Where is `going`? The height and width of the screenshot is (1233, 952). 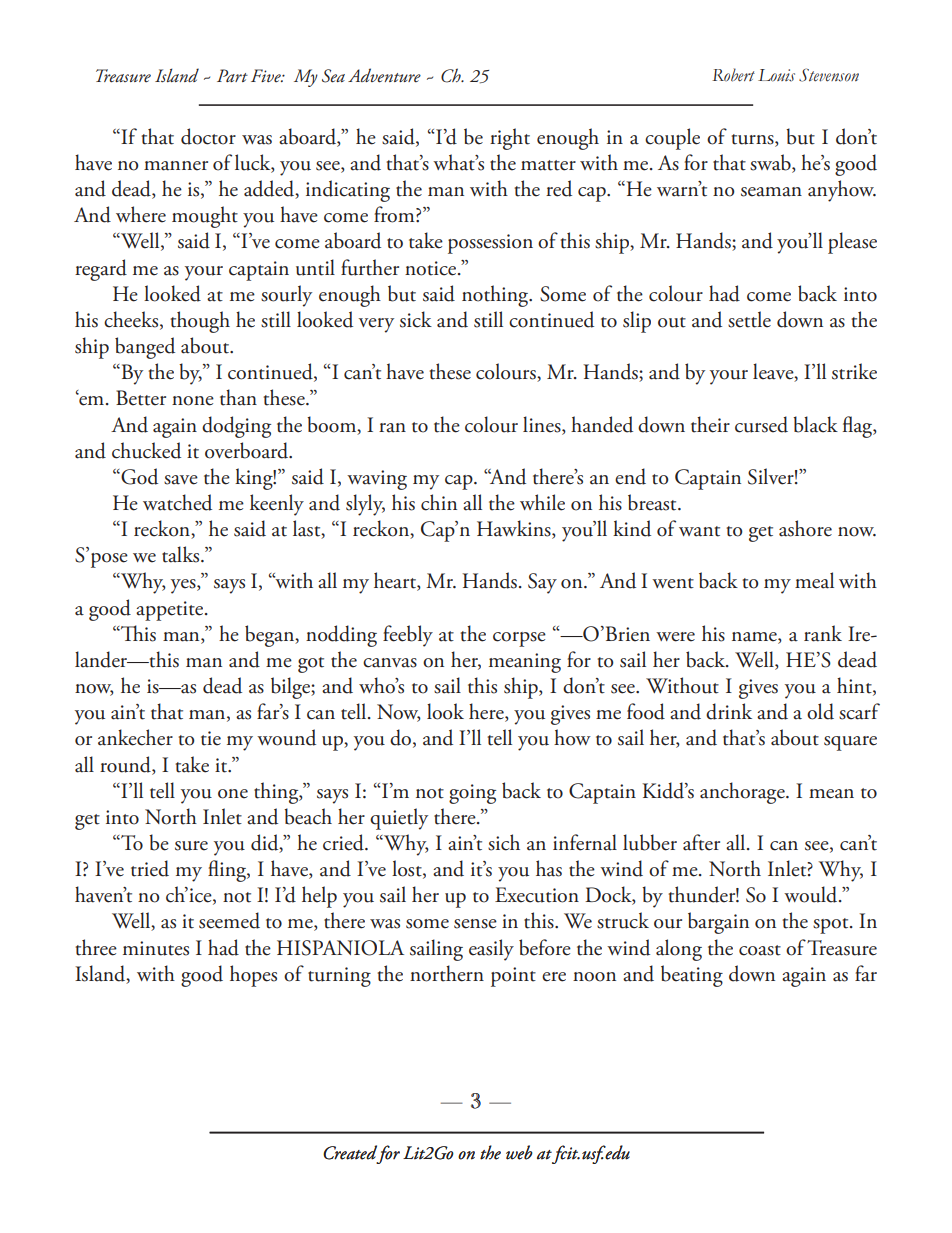
going is located at coordinates (472, 794).
